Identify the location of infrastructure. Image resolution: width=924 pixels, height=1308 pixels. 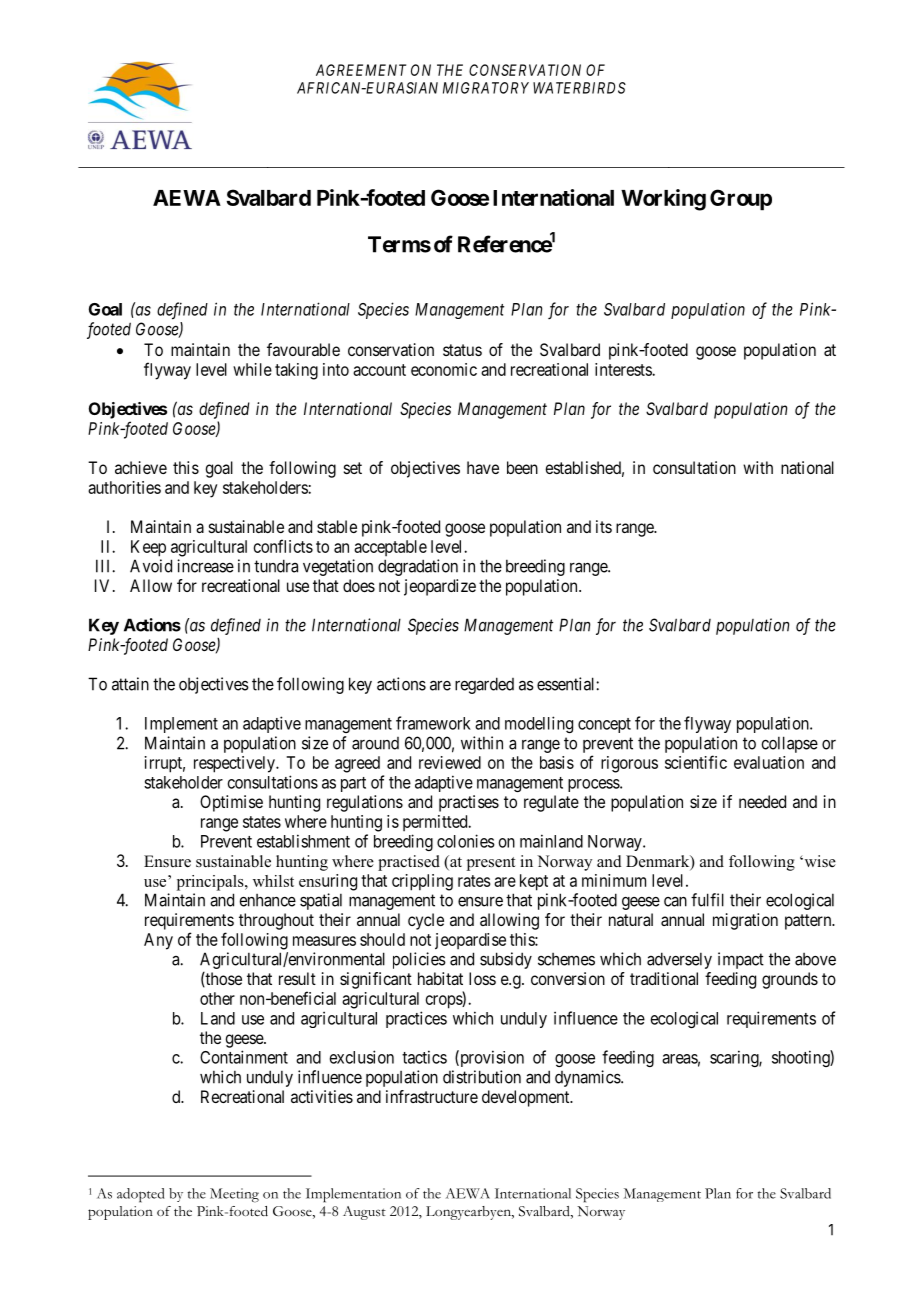
(432, 1096).
